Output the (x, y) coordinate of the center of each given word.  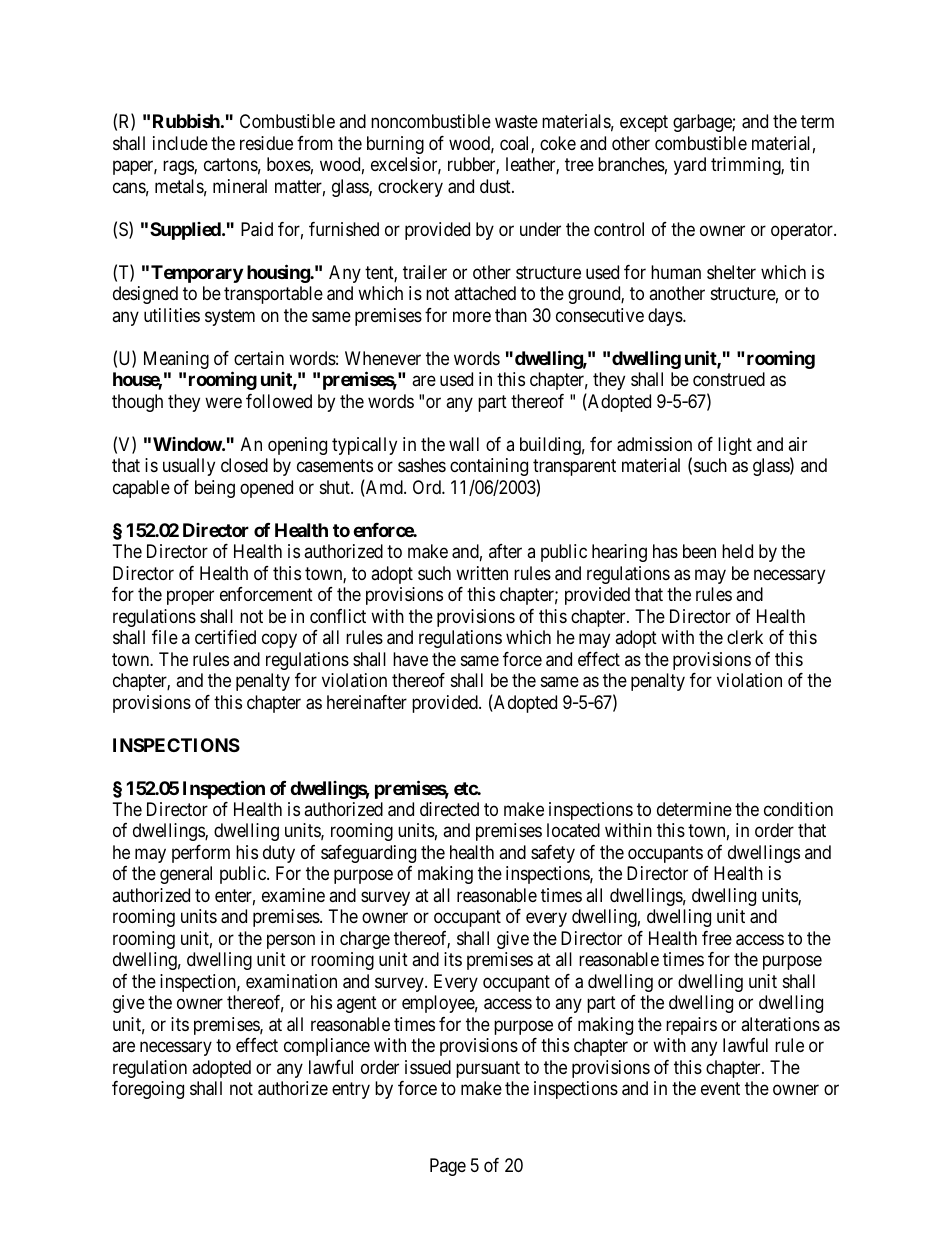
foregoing (148, 1090)
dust (496, 186)
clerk (745, 637)
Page (448, 1167)
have (410, 659)
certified (225, 637)
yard (690, 166)
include (180, 143)
